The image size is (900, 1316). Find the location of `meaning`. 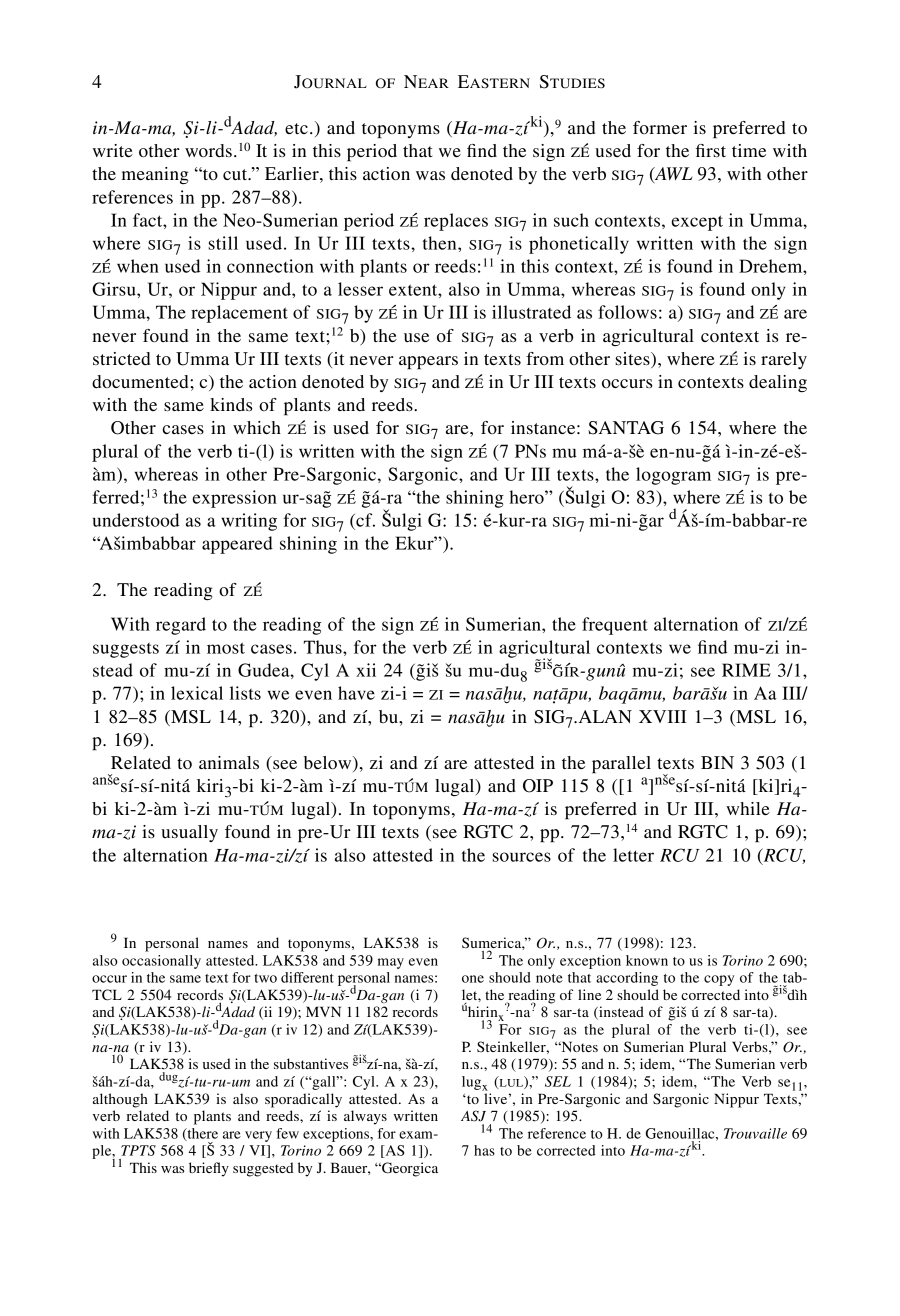

meaning is located at coordinates (155, 175).
